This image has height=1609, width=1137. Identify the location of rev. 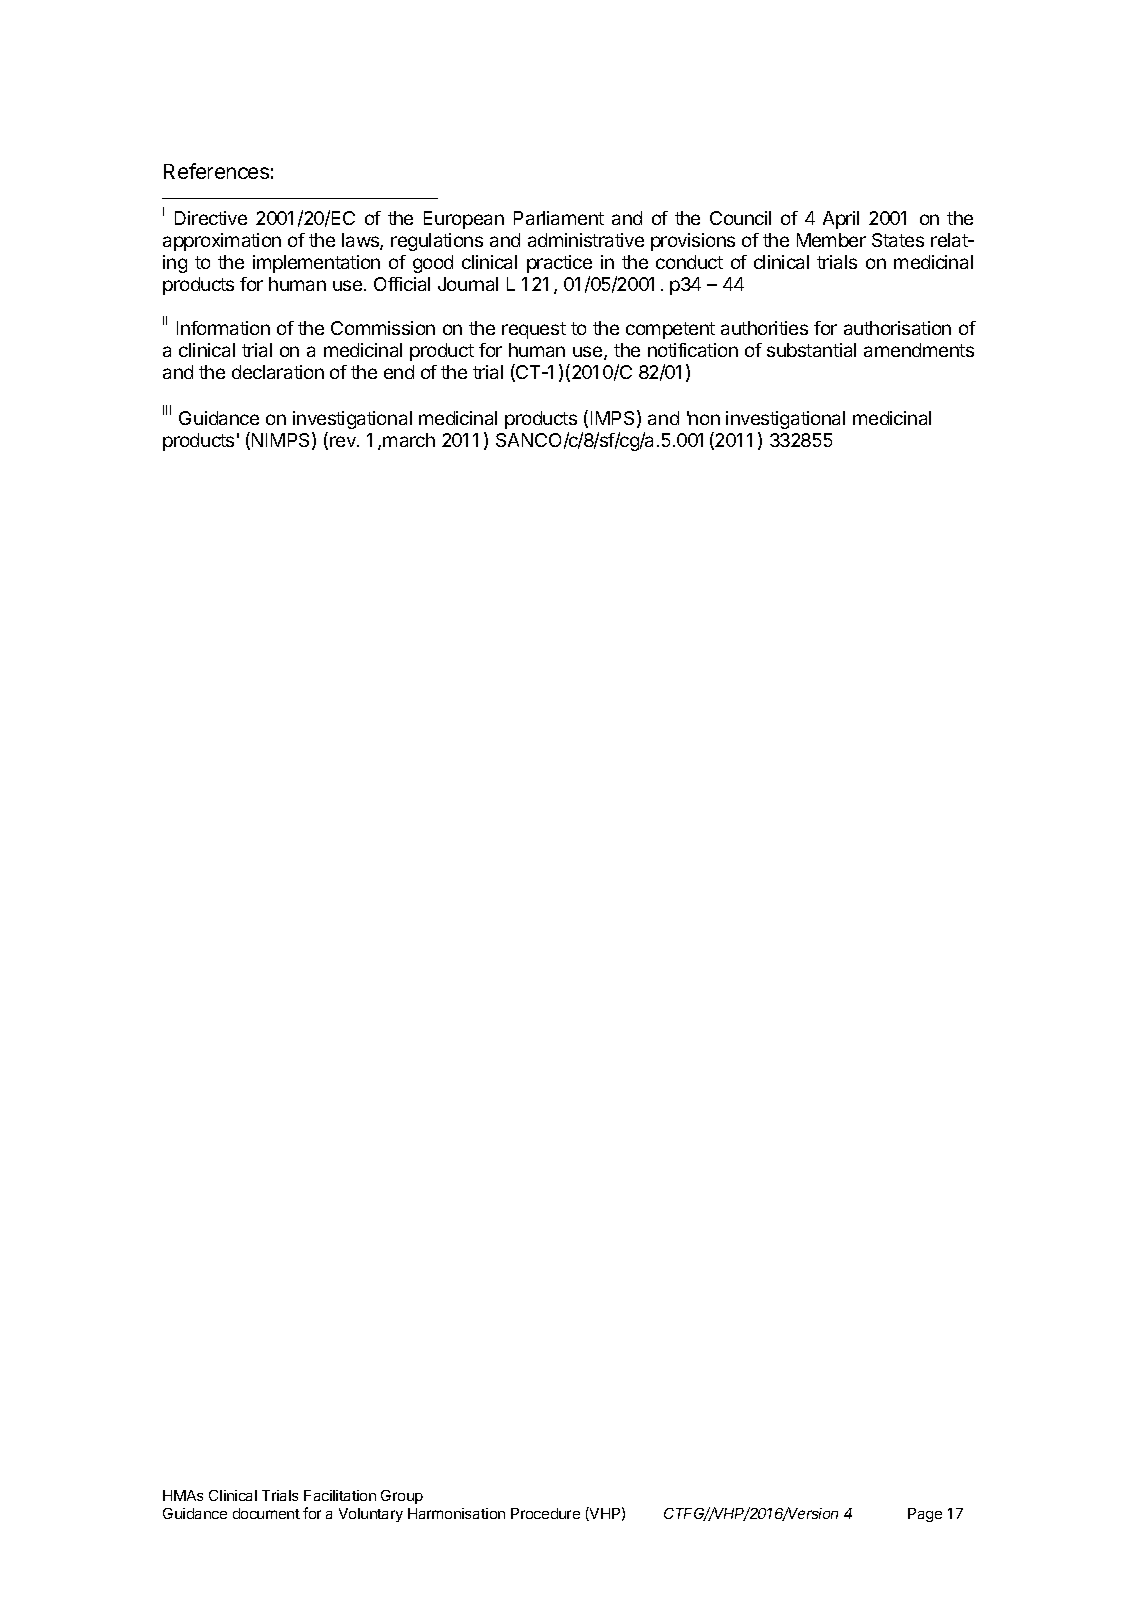
(344, 441).
